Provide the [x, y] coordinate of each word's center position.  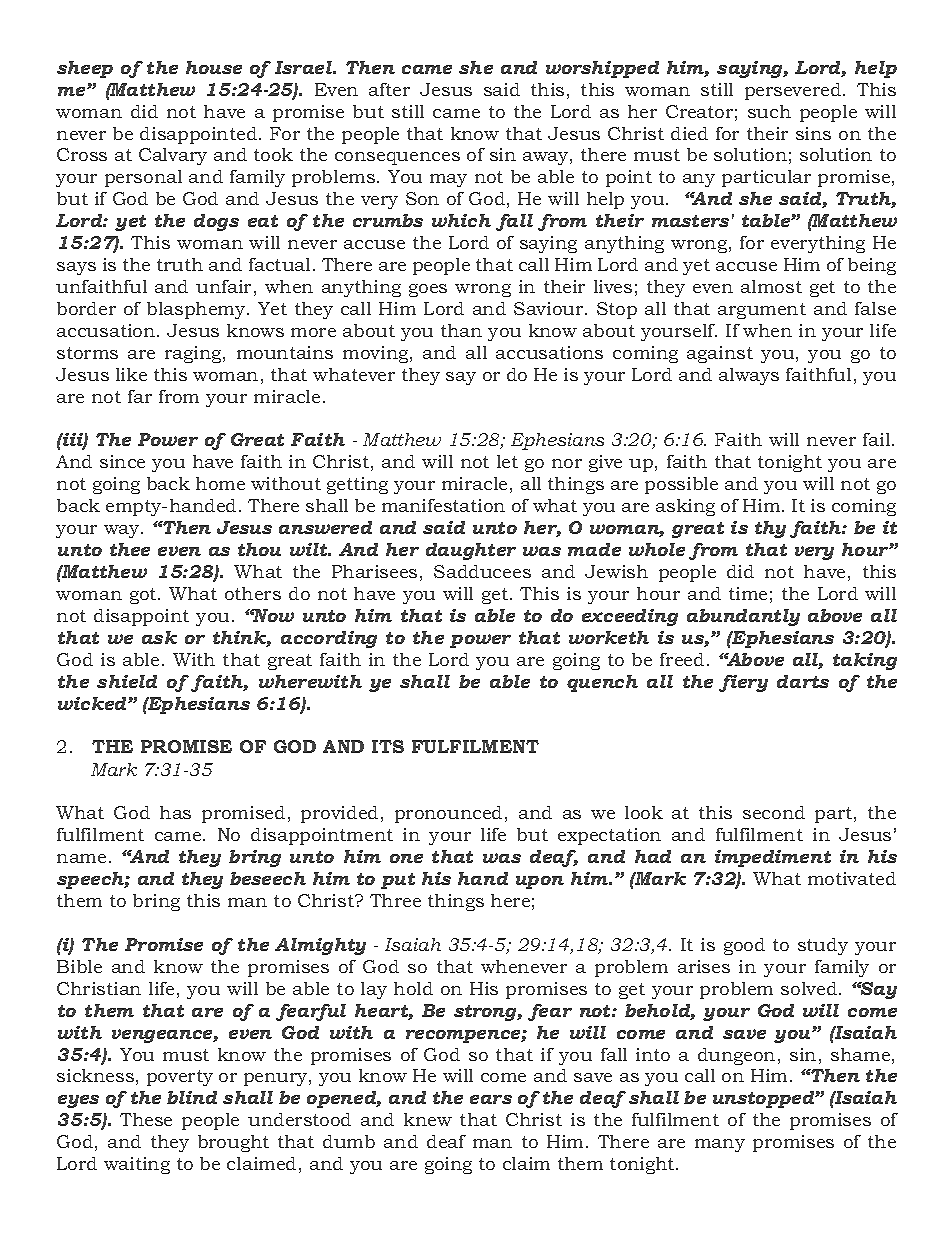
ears [491, 1099]
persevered [794, 91]
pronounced [448, 814]
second [774, 812]
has [175, 812]
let [507, 461]
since [122, 461]
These [146, 1119]
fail [878, 439]
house [214, 67]
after [389, 89]
